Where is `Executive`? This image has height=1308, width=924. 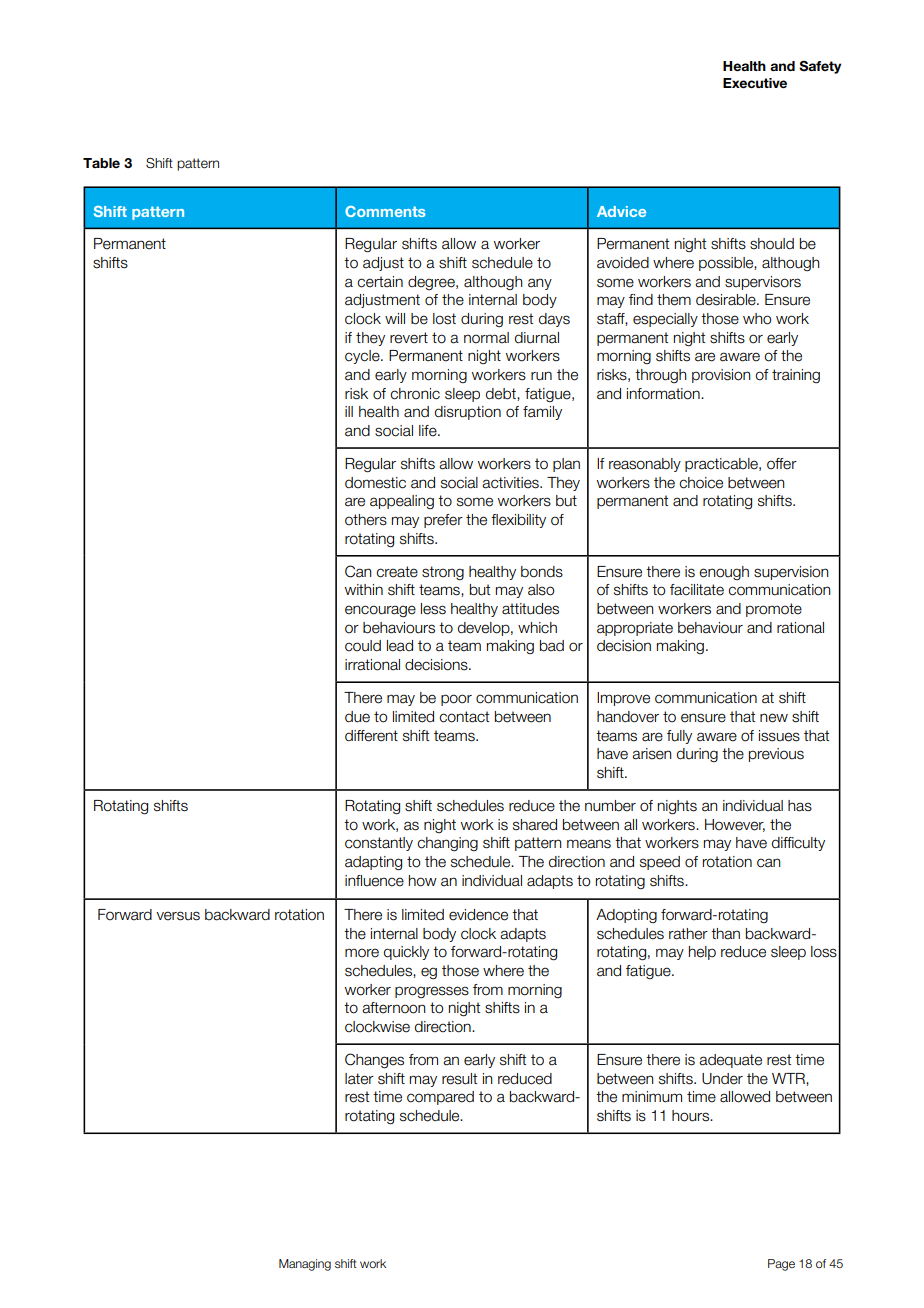
Executive is located at coordinates (755, 83).
